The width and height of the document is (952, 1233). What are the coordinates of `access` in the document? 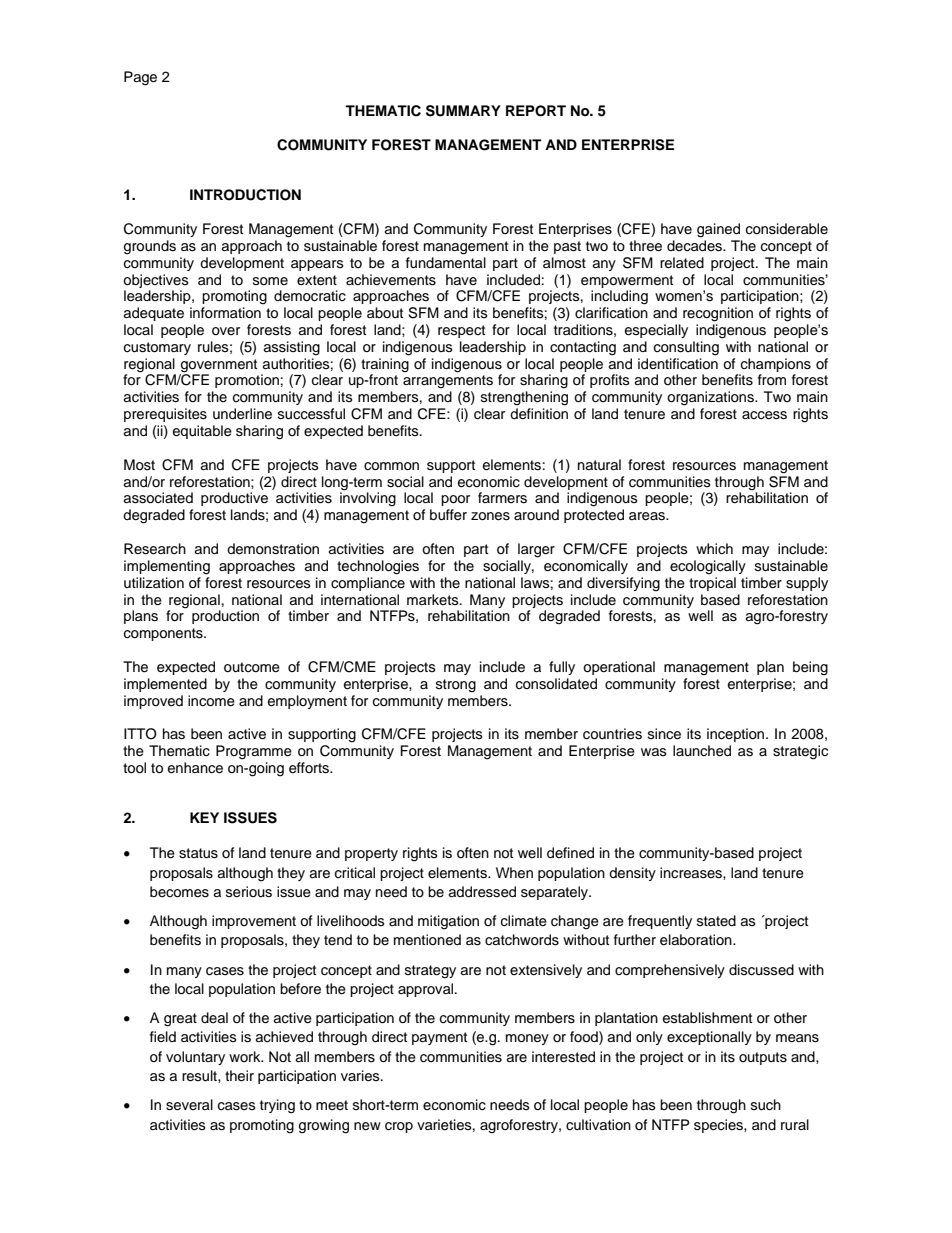 It's located at (764, 415).
